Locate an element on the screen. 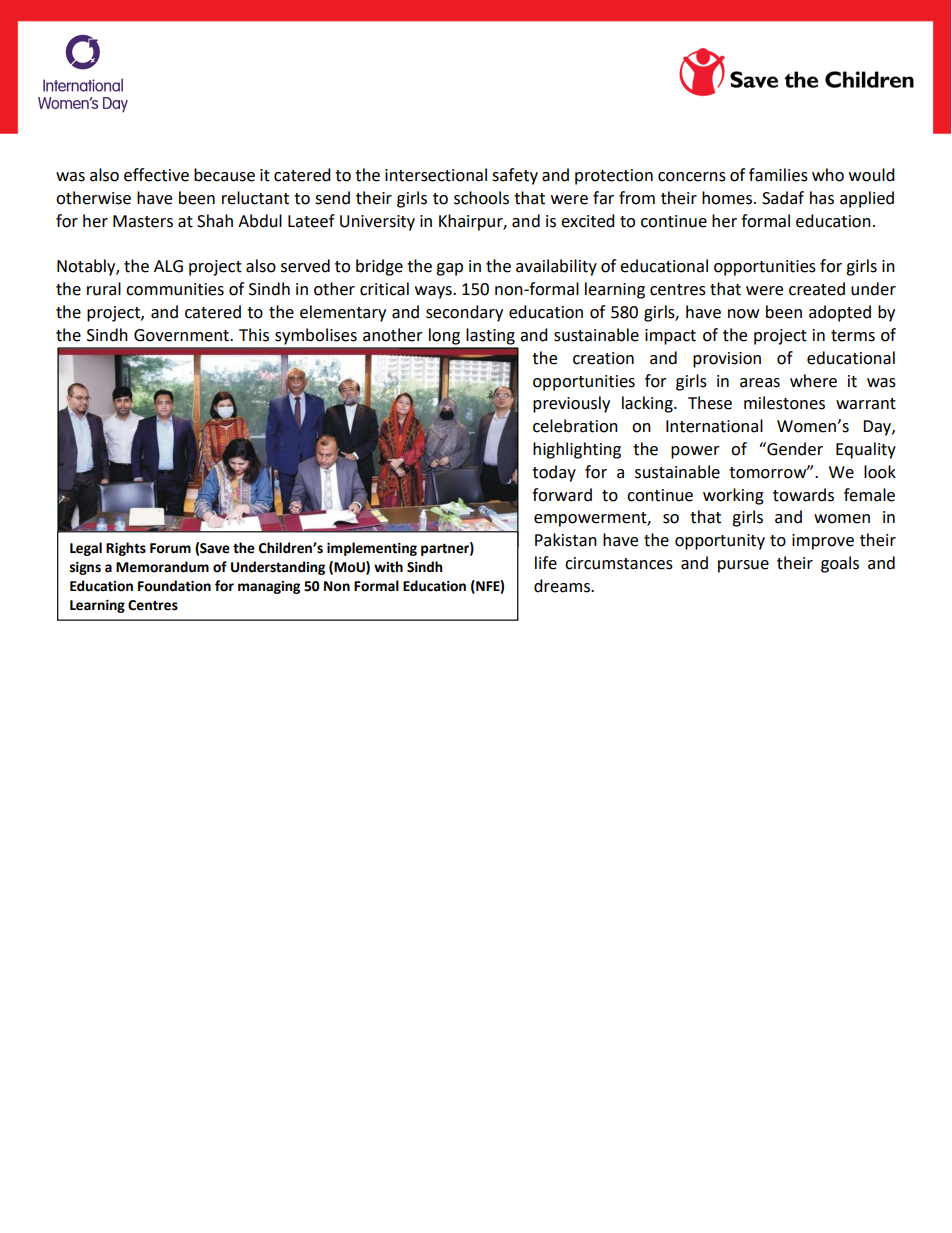  Memorandum is located at coordinates (162, 567).
